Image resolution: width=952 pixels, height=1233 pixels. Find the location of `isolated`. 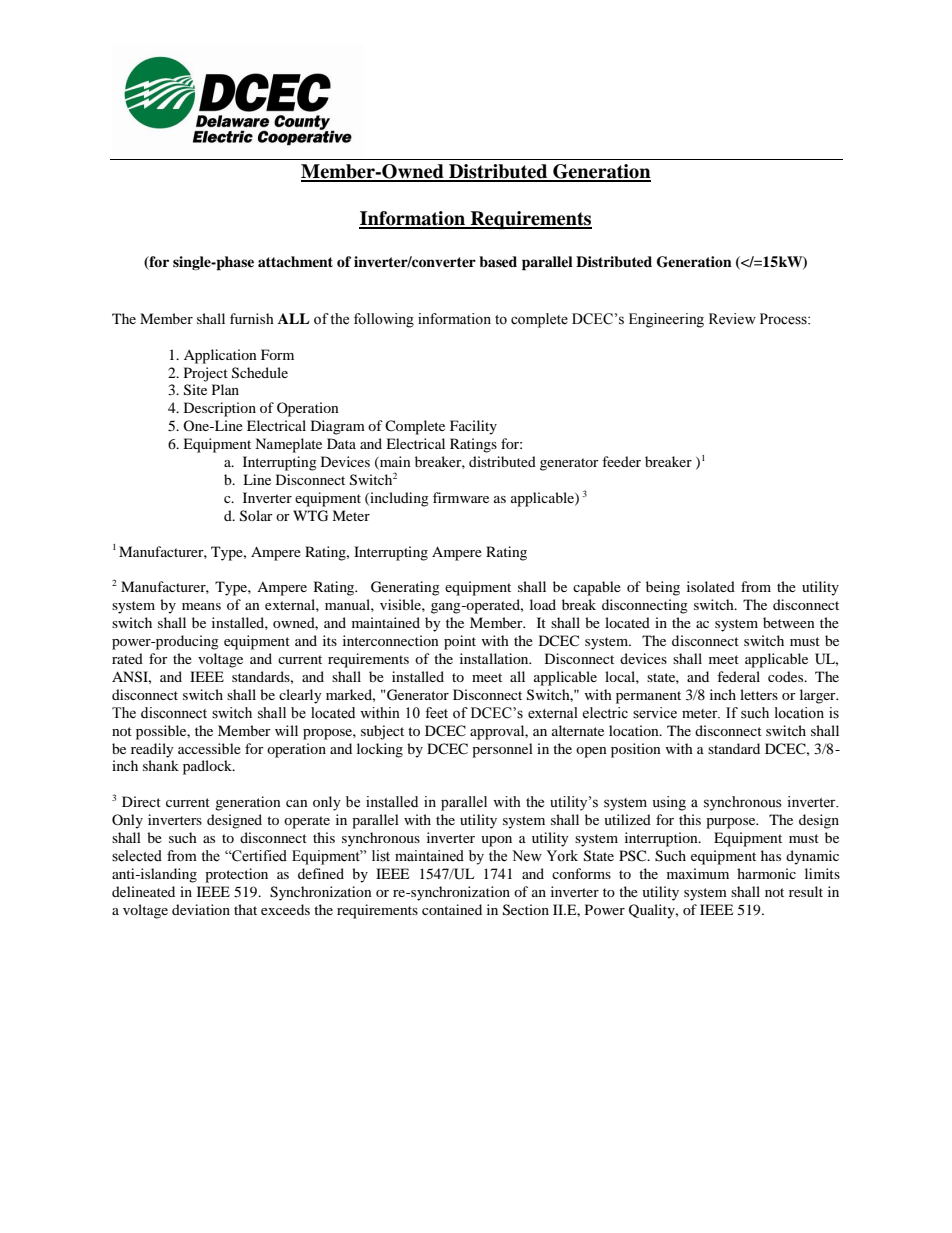

isolated is located at coordinates (711, 586).
